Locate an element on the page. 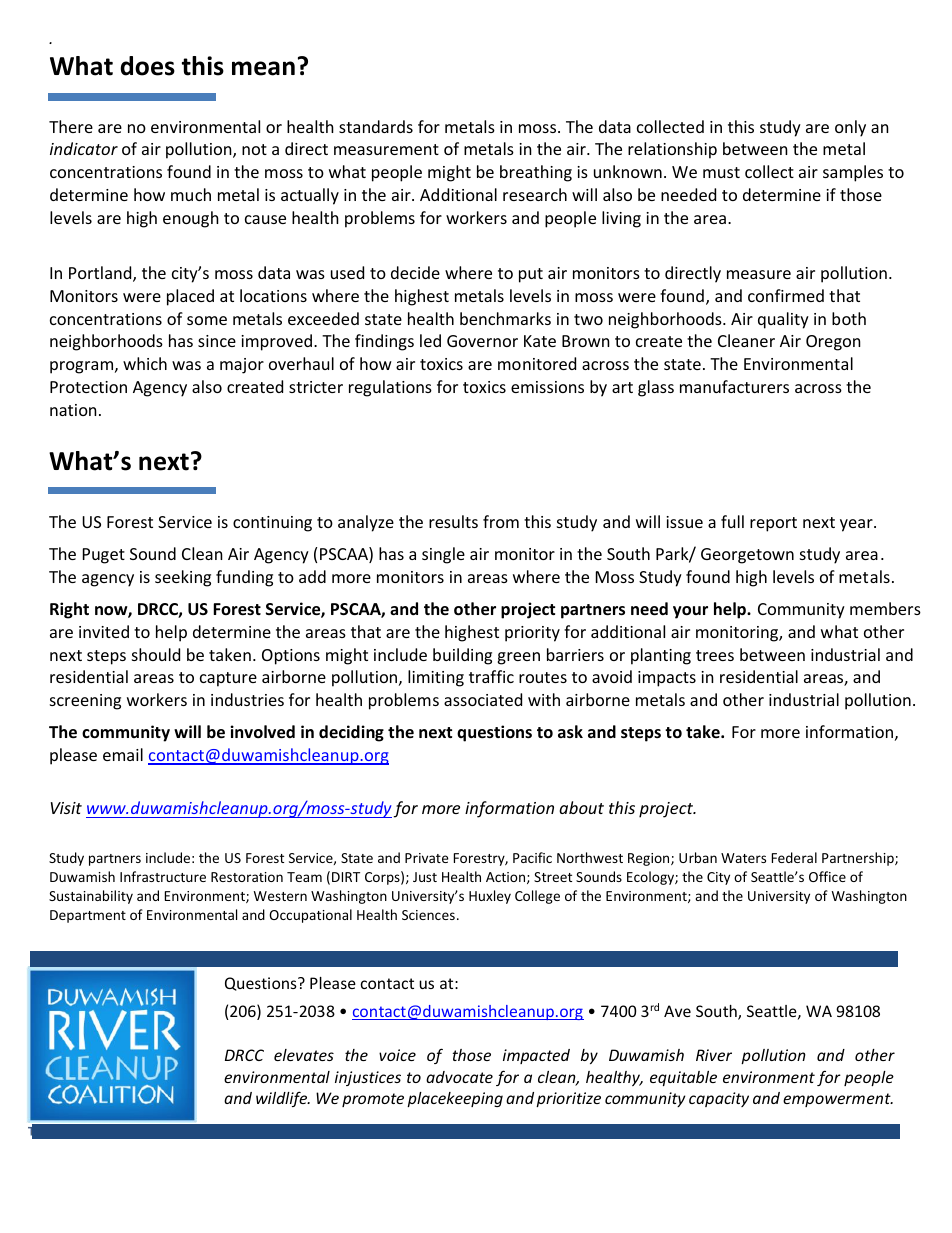 Image resolution: width=952 pixels, height=1233 pixels. does is located at coordinates (147, 66).
